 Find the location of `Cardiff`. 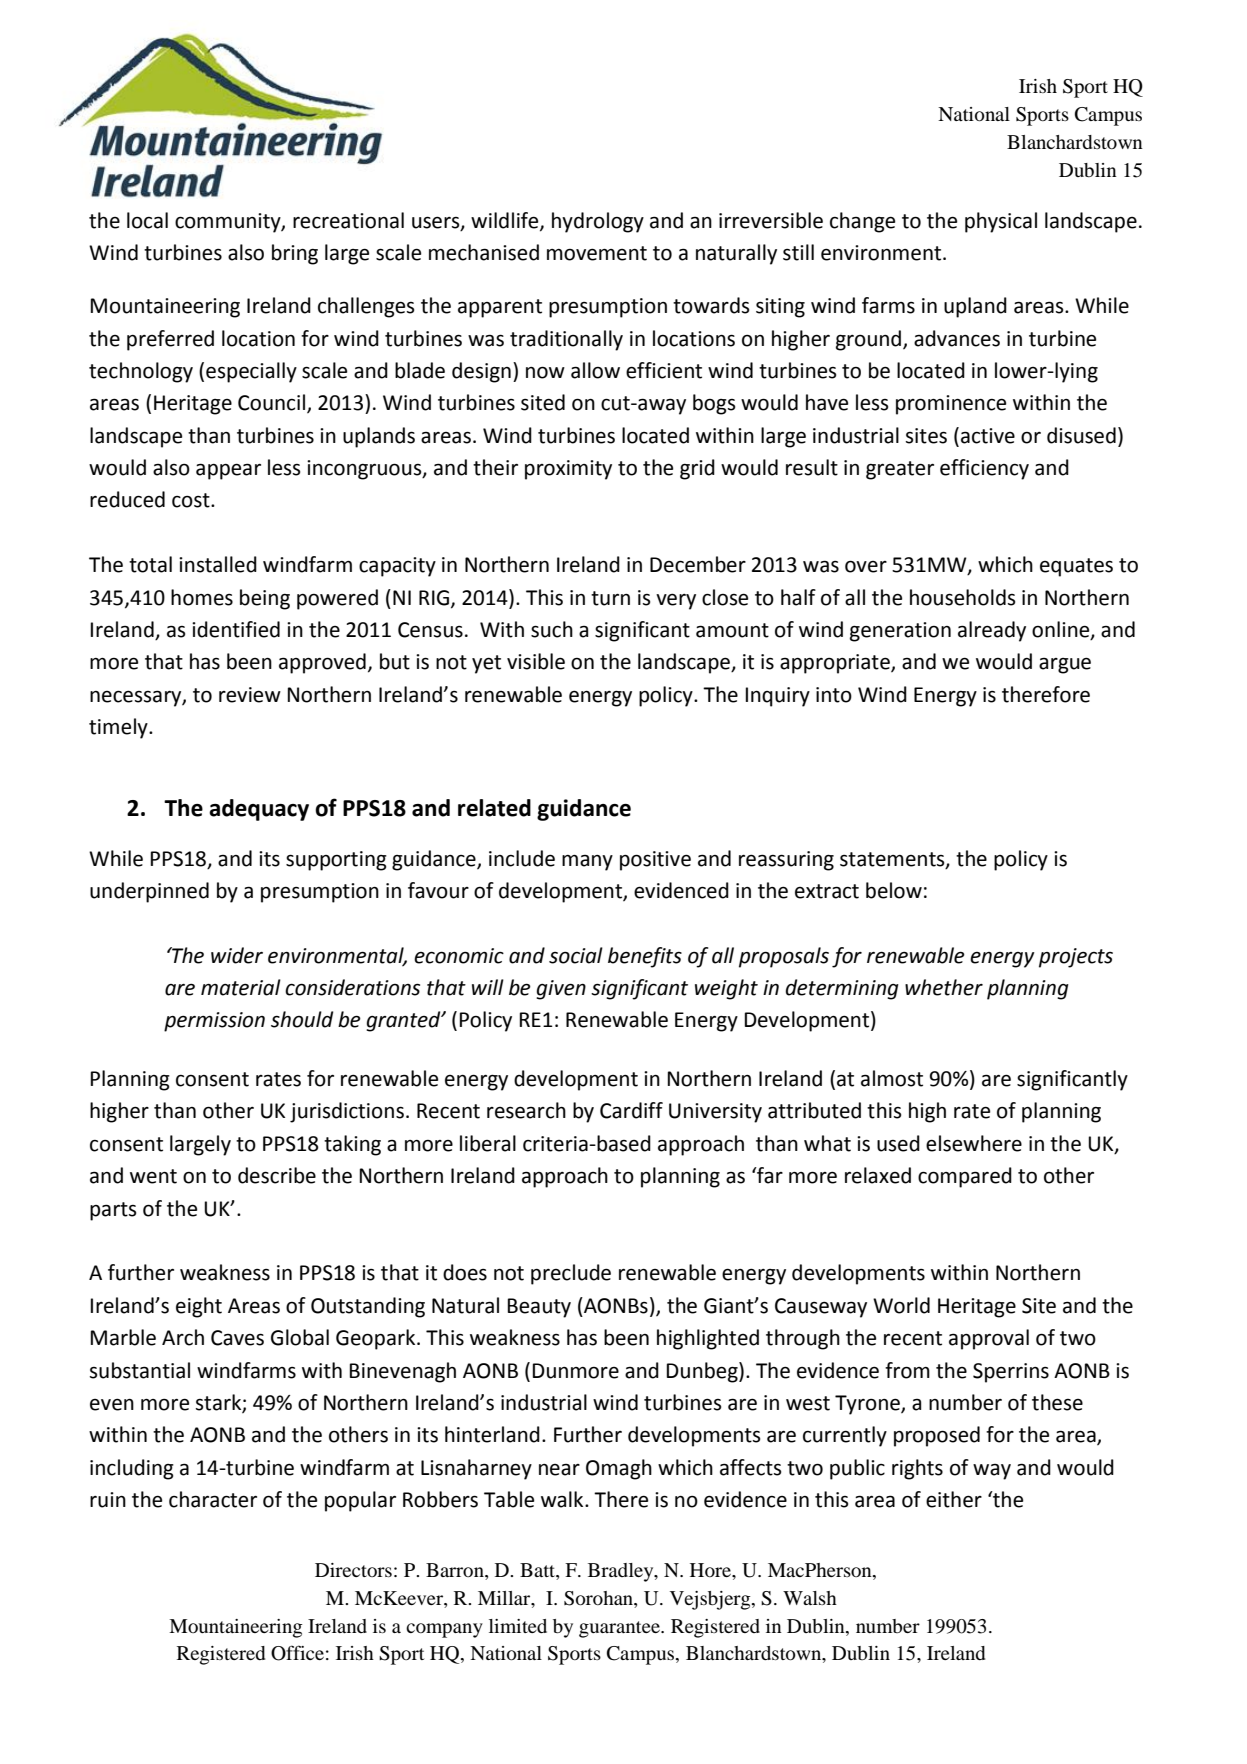

Cardiff is located at coordinates (631, 1110).
